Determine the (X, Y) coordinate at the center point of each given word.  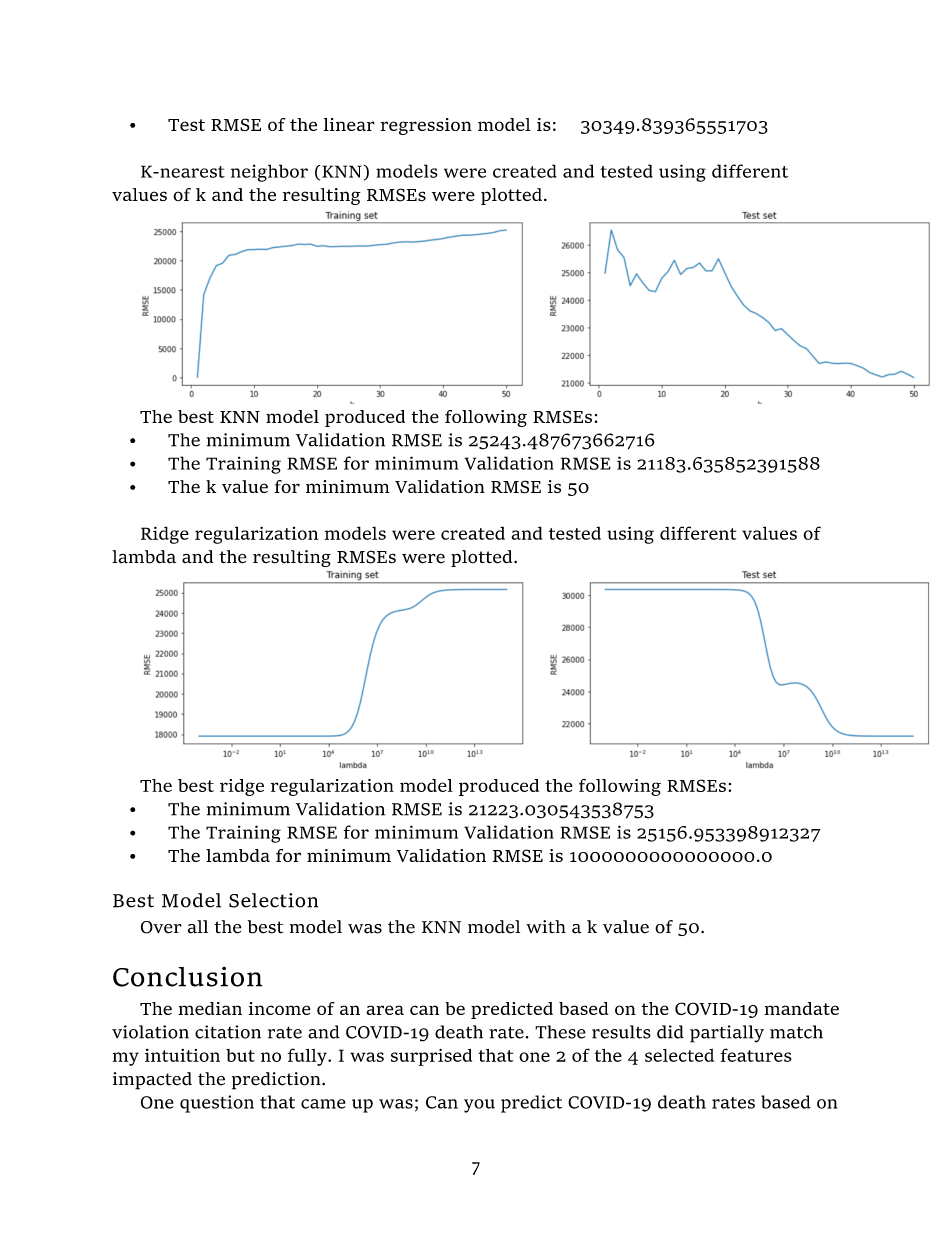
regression (426, 126)
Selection (273, 900)
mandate (802, 1008)
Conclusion (187, 977)
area (385, 1010)
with (546, 926)
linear (349, 124)
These (560, 1032)
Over (161, 927)
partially (727, 1034)
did (670, 1032)
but (240, 1055)
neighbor (269, 173)
